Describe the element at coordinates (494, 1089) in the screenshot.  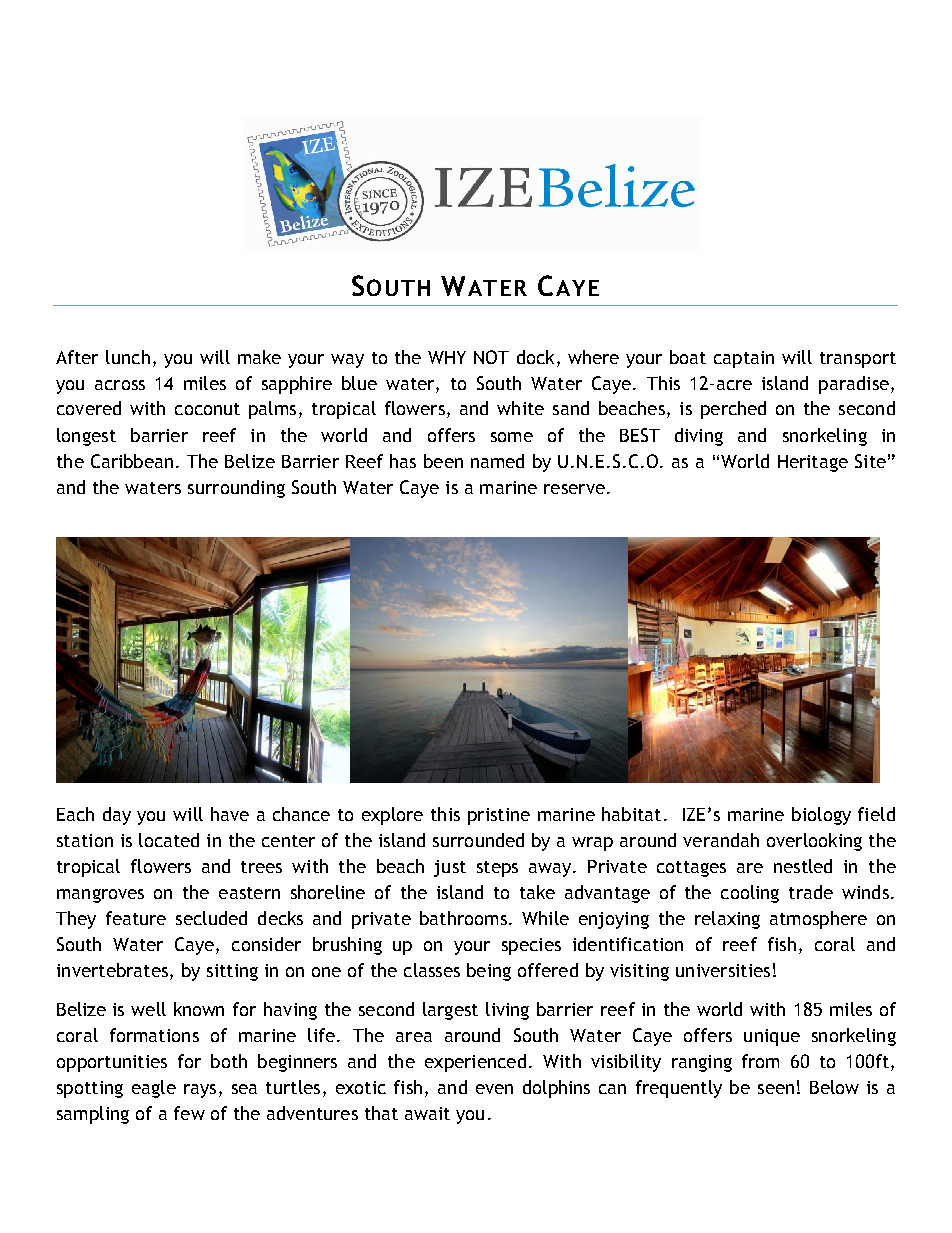
I see `even` at that location.
